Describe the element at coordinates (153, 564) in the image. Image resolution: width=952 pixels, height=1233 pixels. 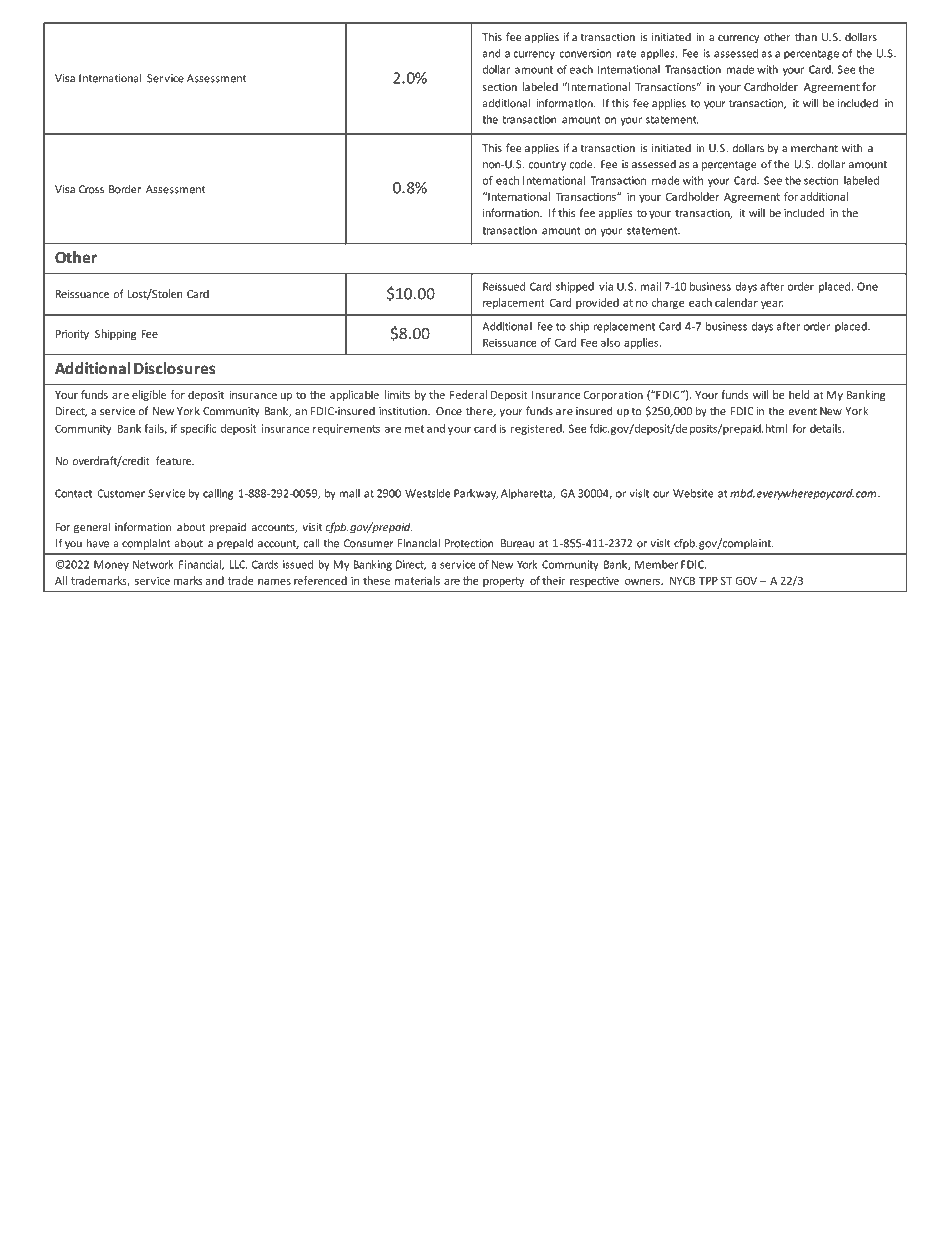
I see `Network` at that location.
